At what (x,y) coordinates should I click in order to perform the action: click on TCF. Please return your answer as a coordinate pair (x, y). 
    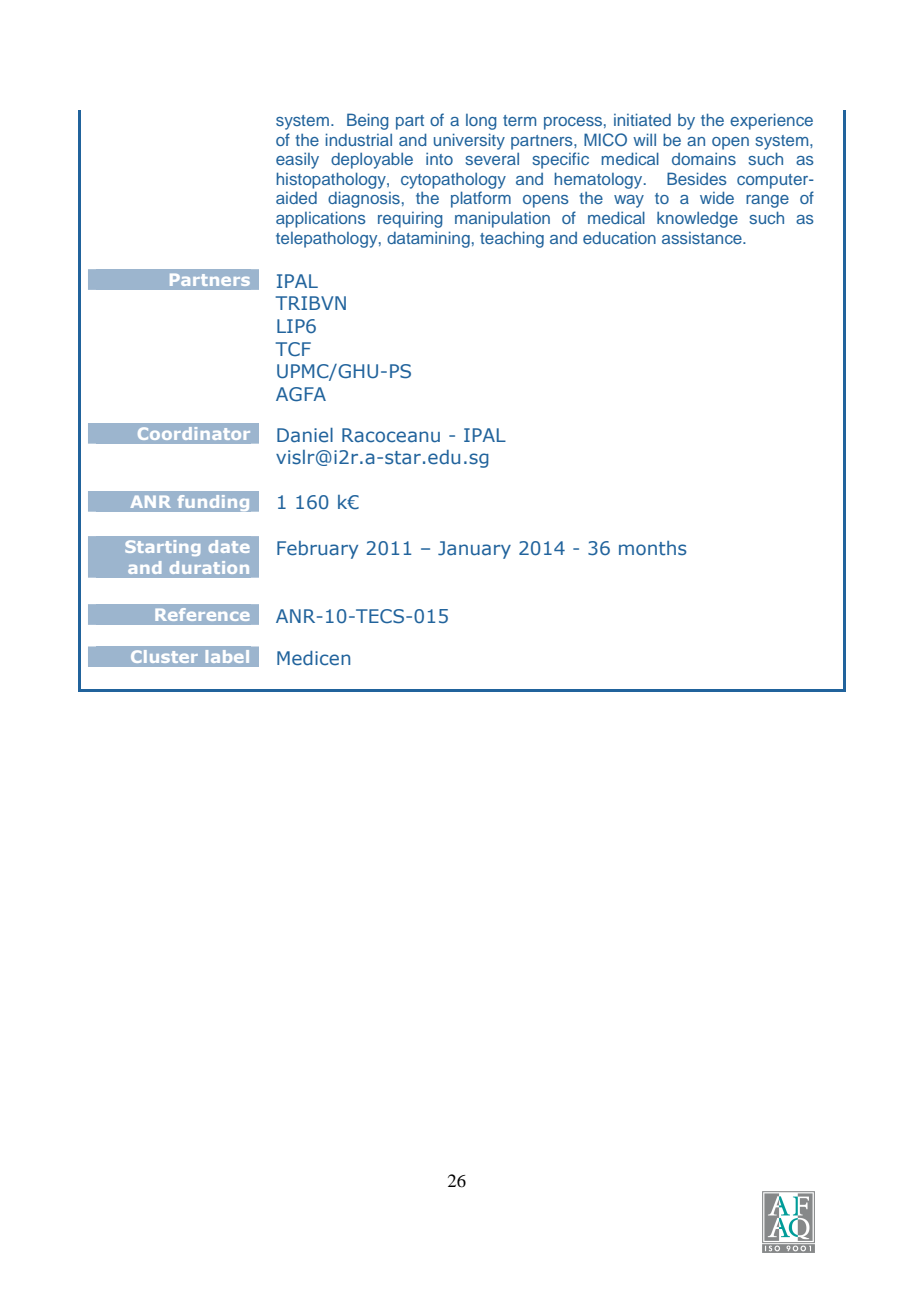
    Looking at the image, I should click on (293, 349).
